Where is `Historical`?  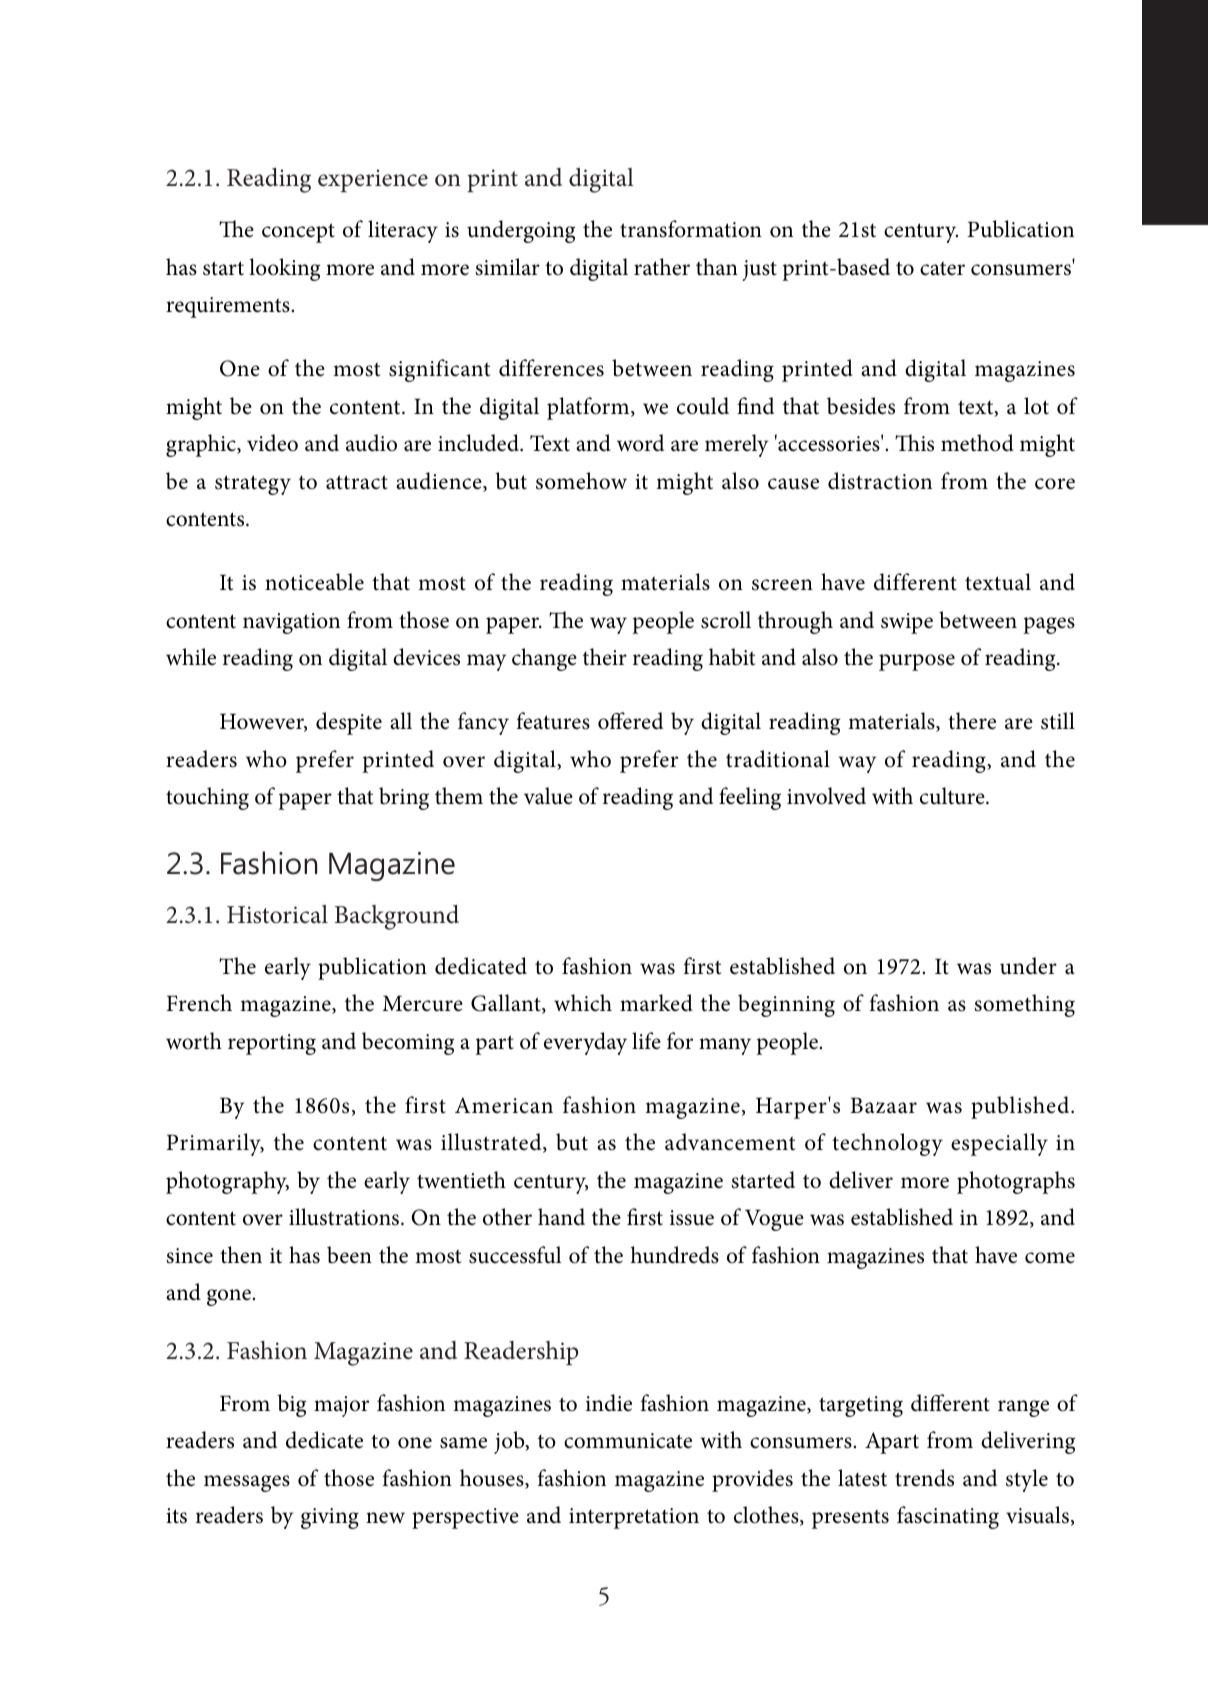 Historical is located at coordinates (277, 914).
